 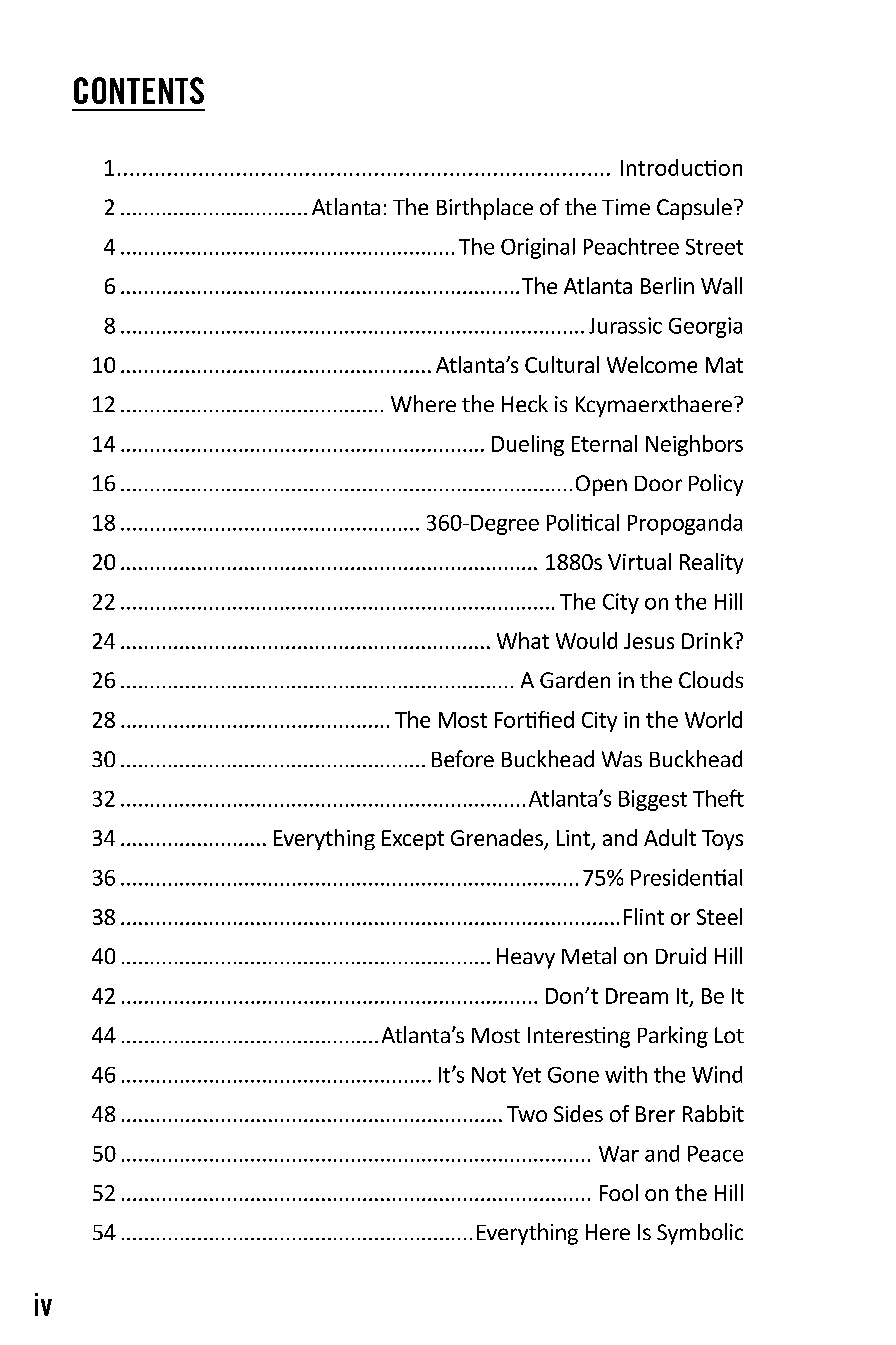 What do you see at coordinates (527, 1114) in the screenshot?
I see `Two` at bounding box center [527, 1114].
